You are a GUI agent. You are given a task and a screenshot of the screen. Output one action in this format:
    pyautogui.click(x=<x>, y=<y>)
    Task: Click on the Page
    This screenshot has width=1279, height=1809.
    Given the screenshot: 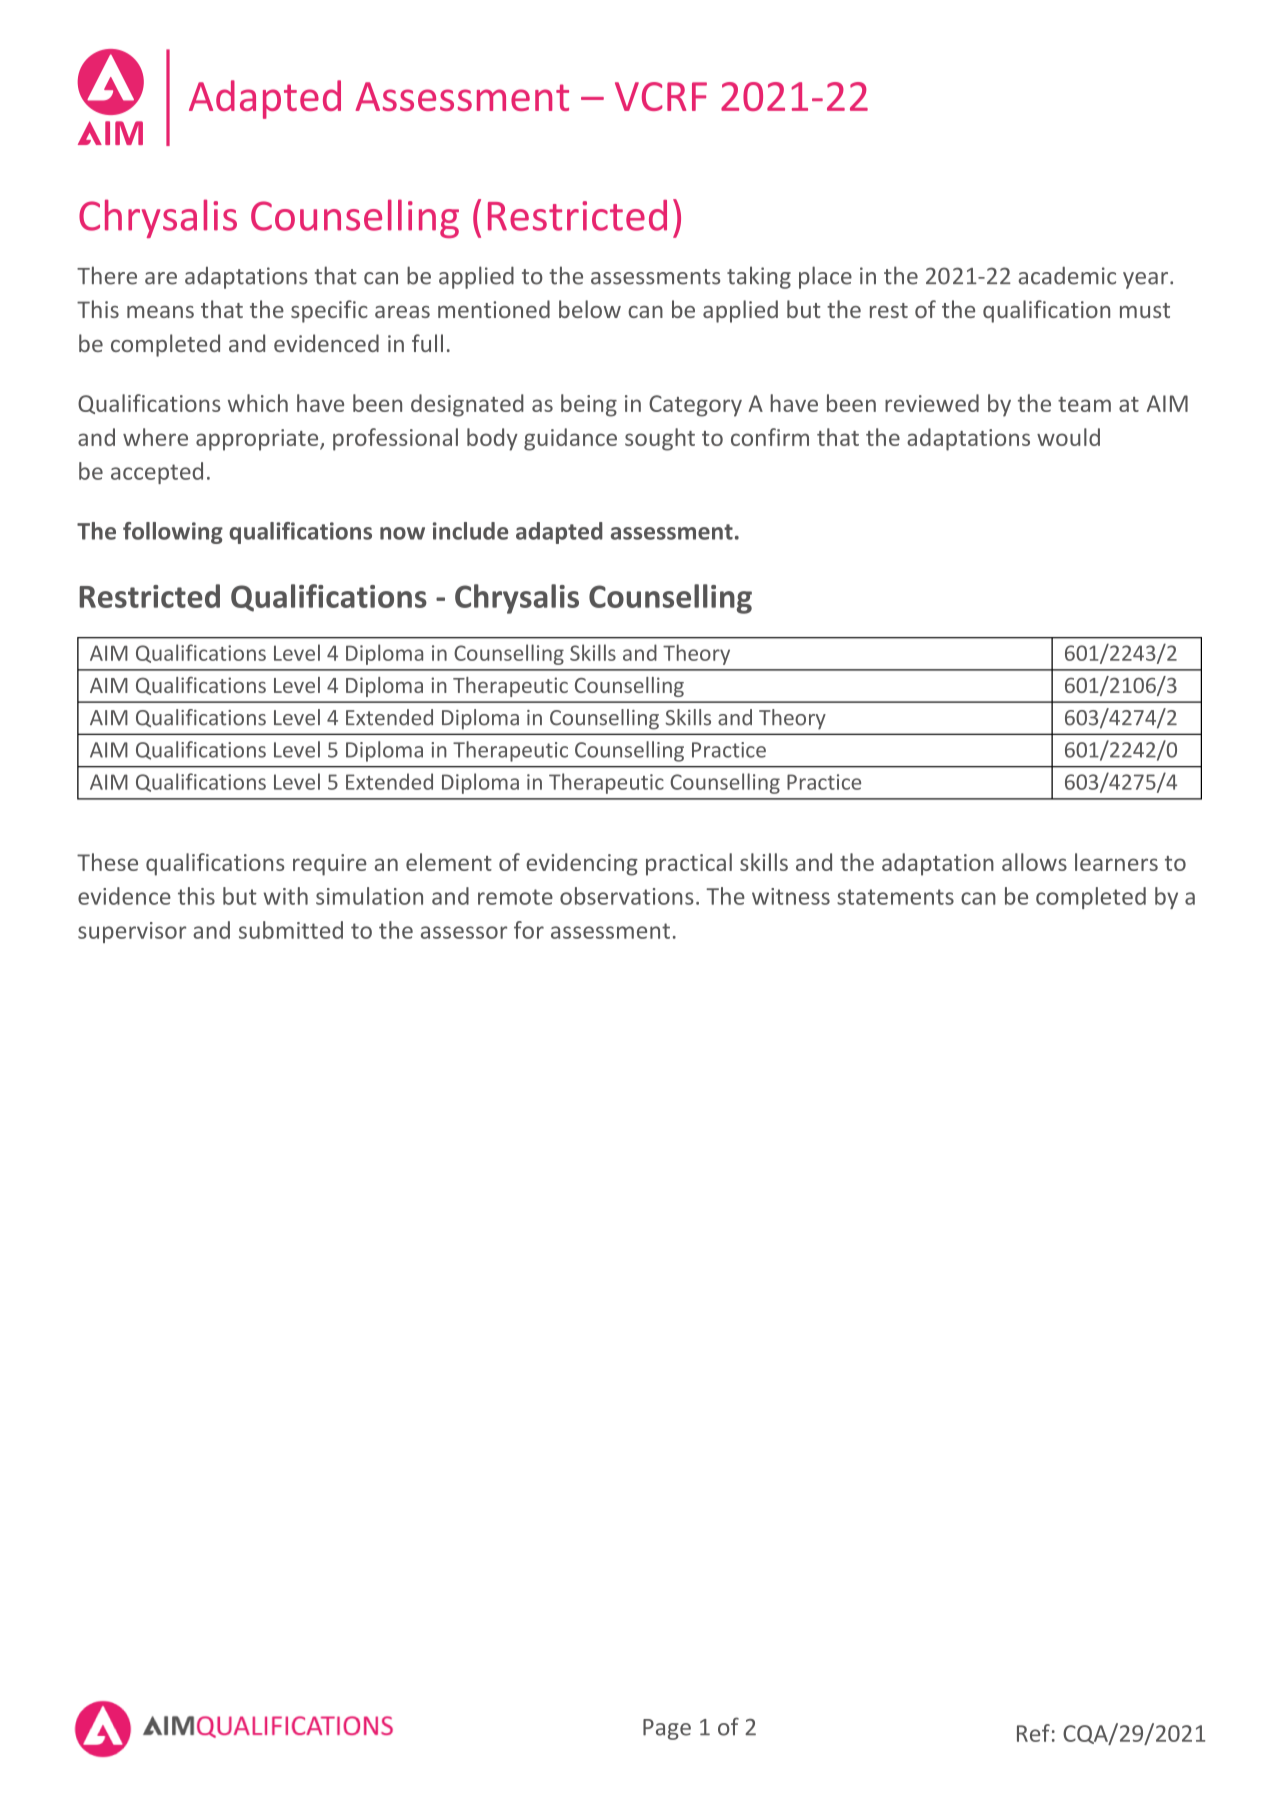 What is the action you would take?
    pyautogui.click(x=667, y=1729)
